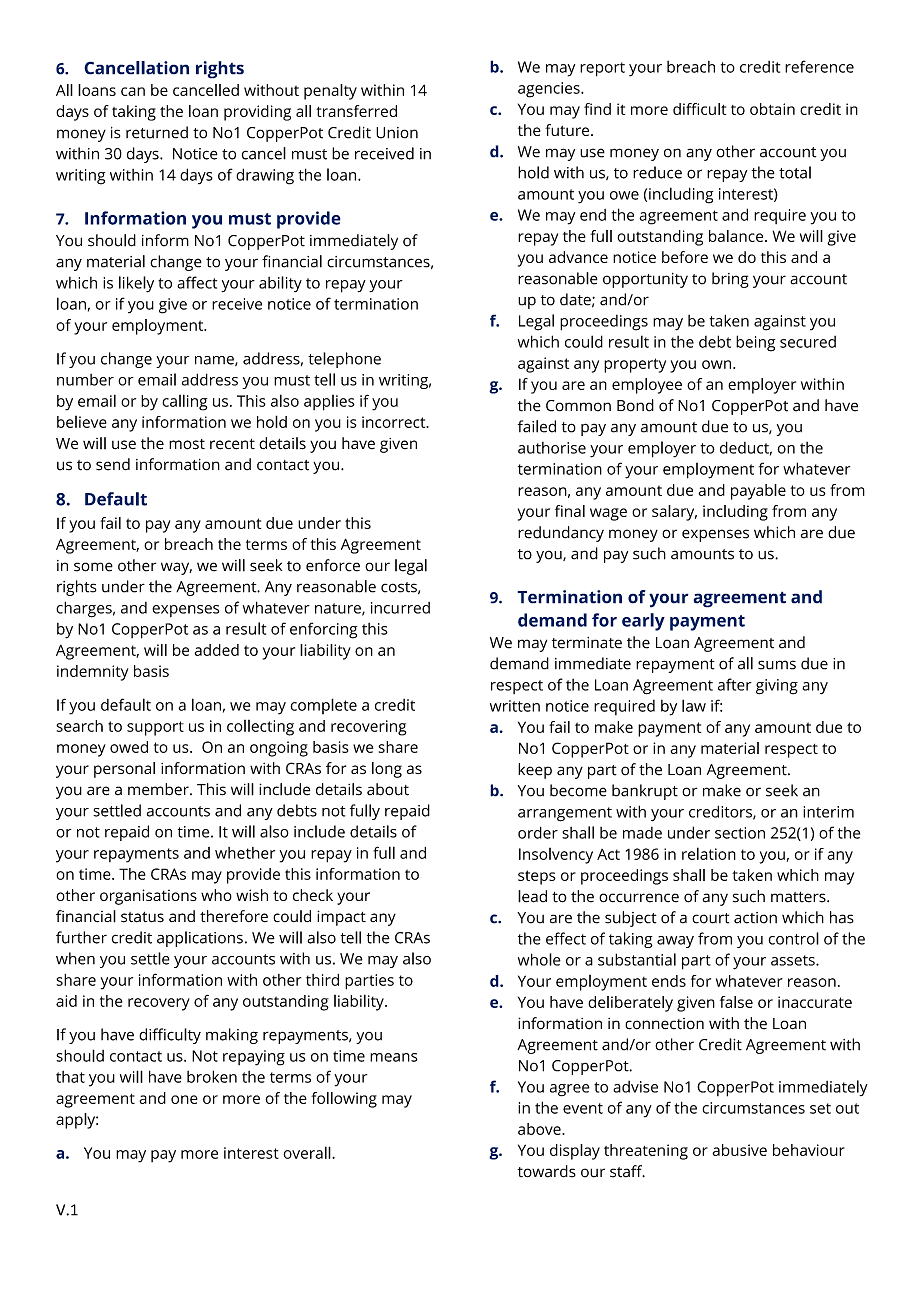  What do you see at coordinates (730, 280) in the page?
I see `bring` at bounding box center [730, 280].
